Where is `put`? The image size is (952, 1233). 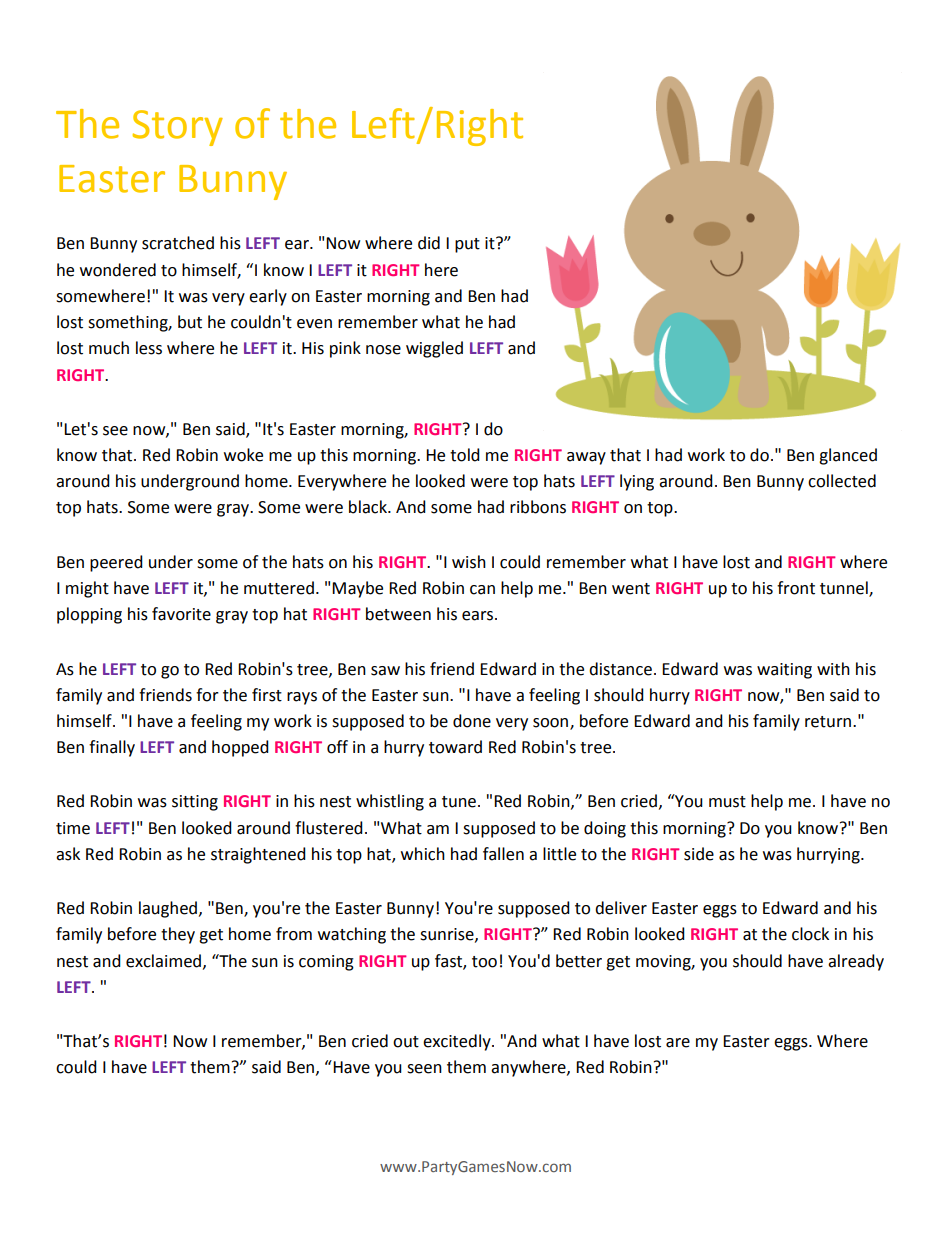
put is located at coordinates (467, 245).
